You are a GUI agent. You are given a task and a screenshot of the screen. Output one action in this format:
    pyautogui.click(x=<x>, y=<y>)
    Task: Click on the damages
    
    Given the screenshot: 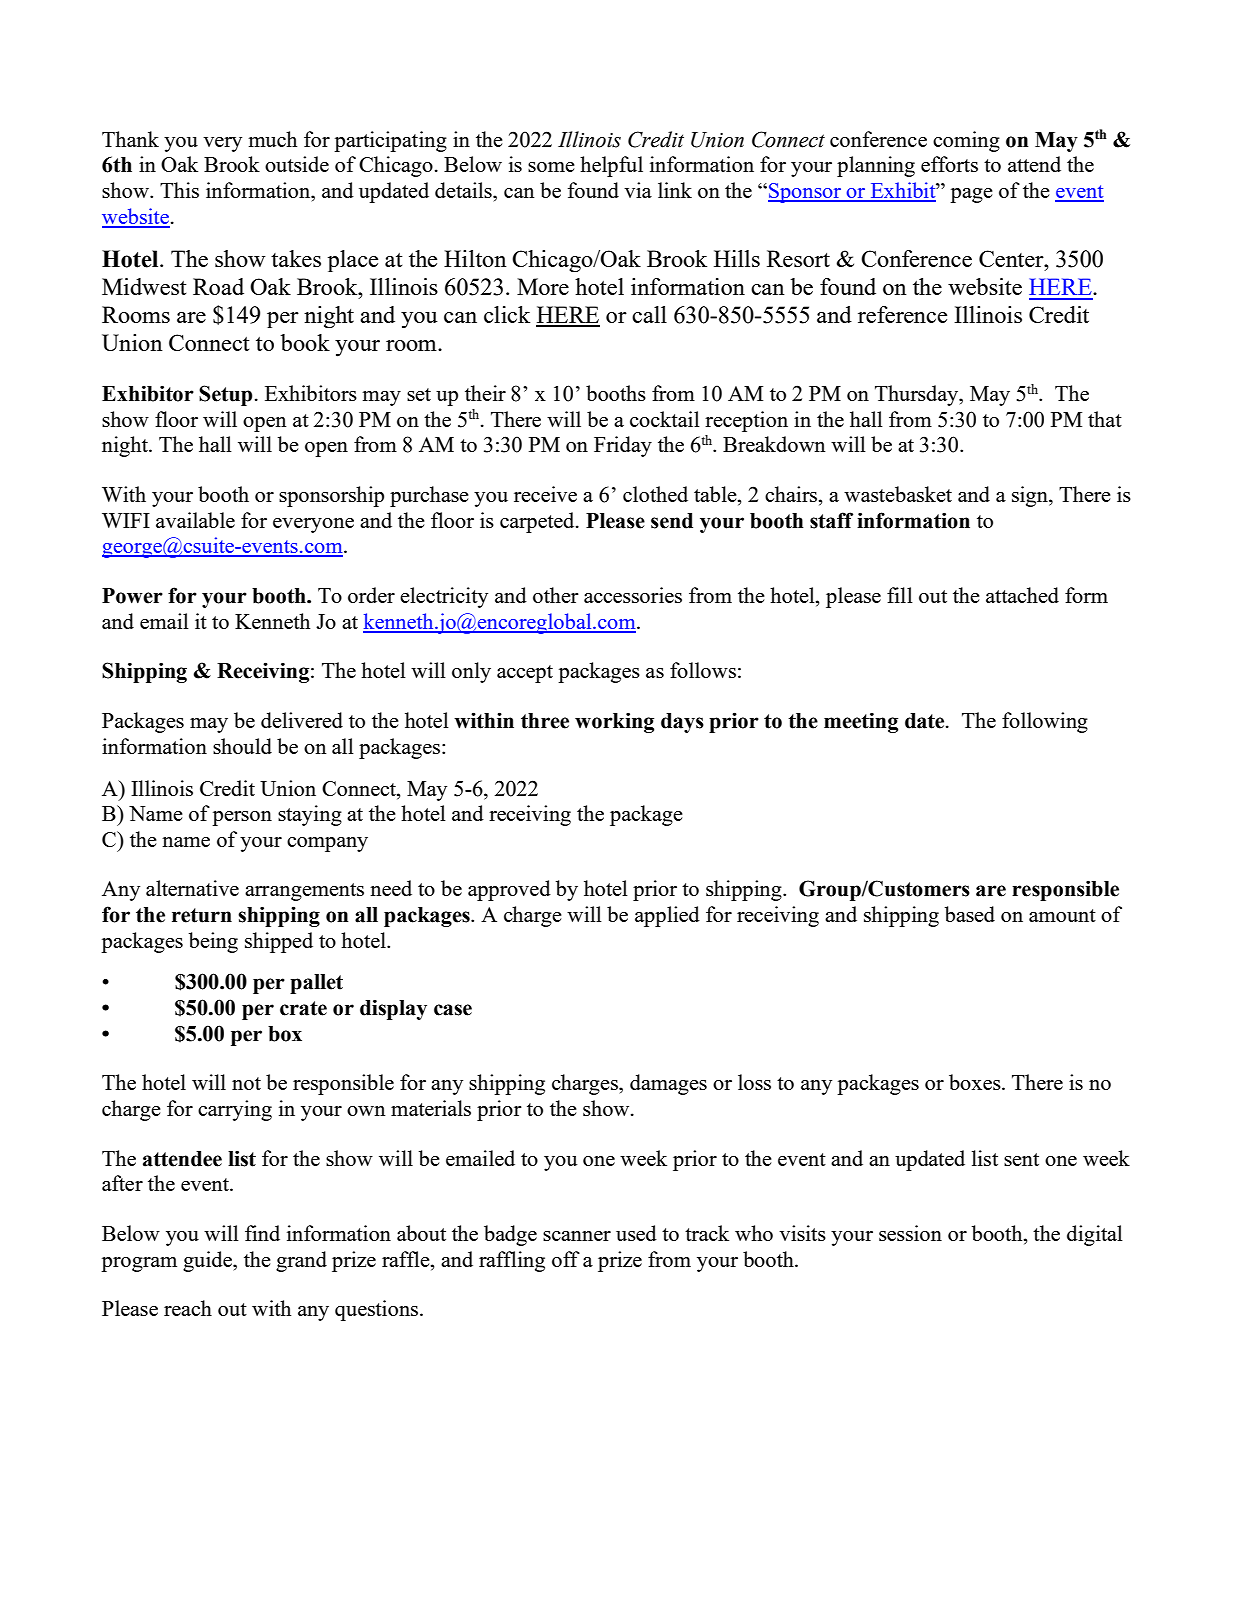 What is the action you would take?
    pyautogui.click(x=668, y=1084)
